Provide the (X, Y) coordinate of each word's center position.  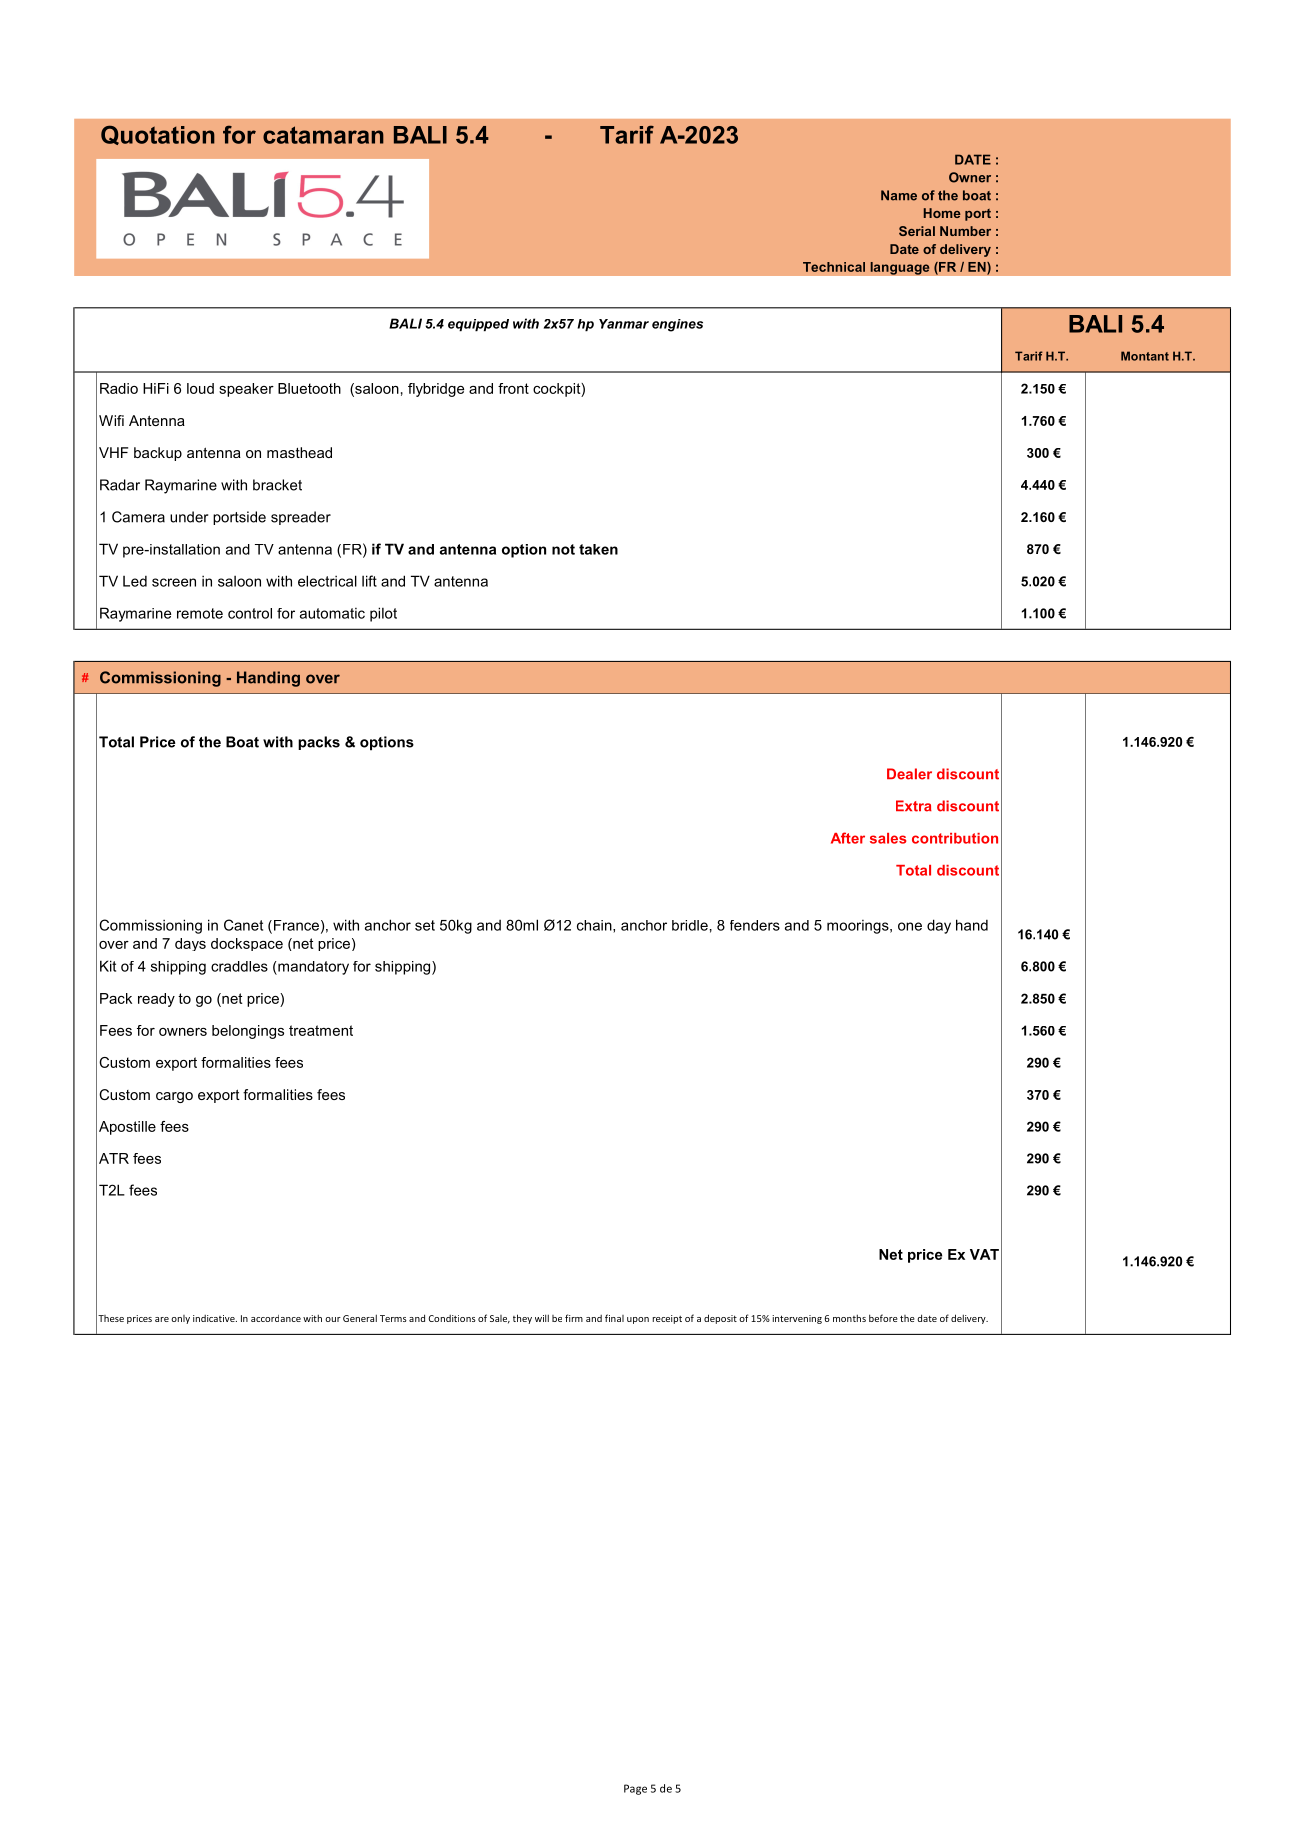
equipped (478, 325)
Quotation (158, 135)
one (910, 926)
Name (899, 195)
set (425, 925)
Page (635, 1789)
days (190, 944)
